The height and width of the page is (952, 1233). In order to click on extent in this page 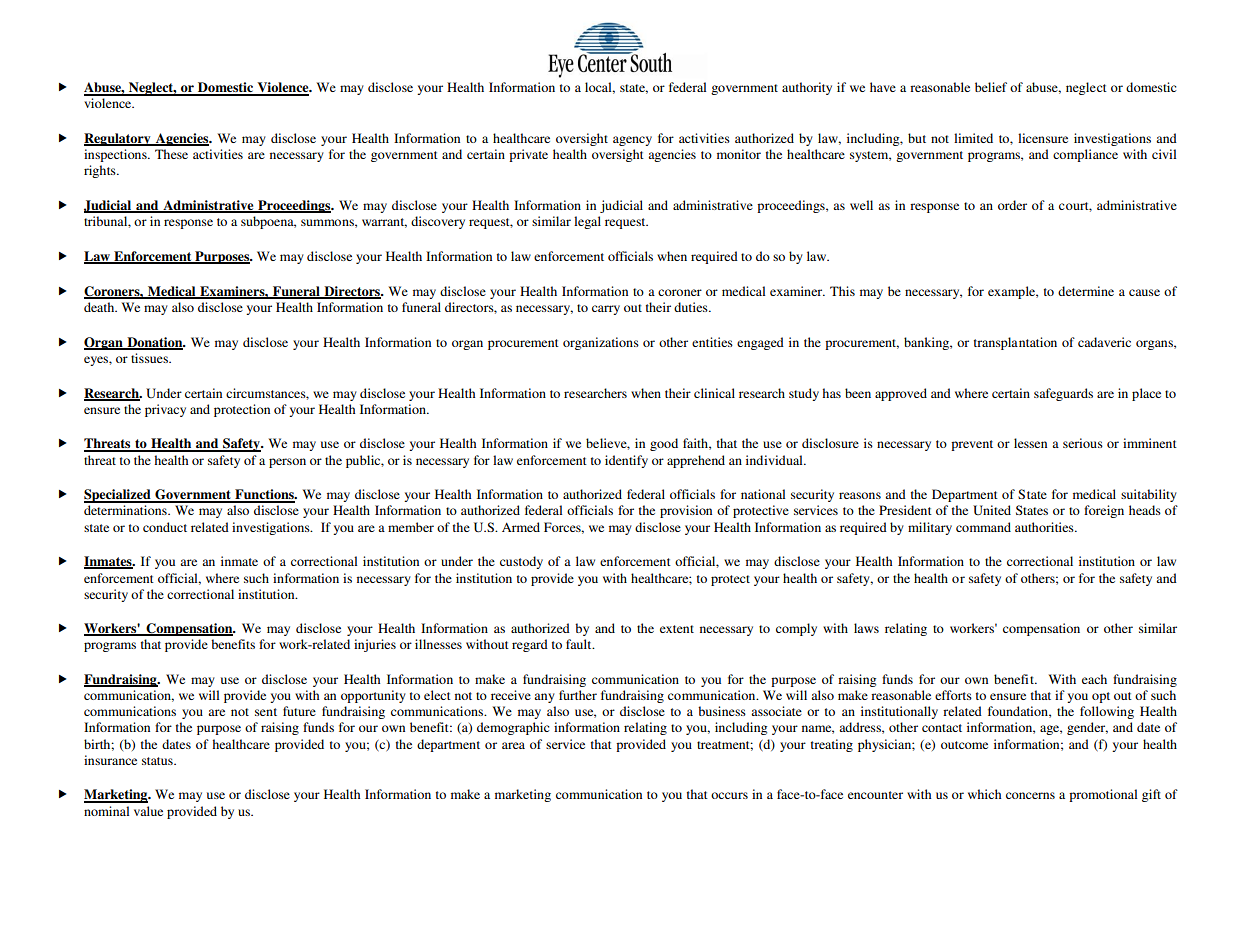, I will do `click(677, 629)`.
